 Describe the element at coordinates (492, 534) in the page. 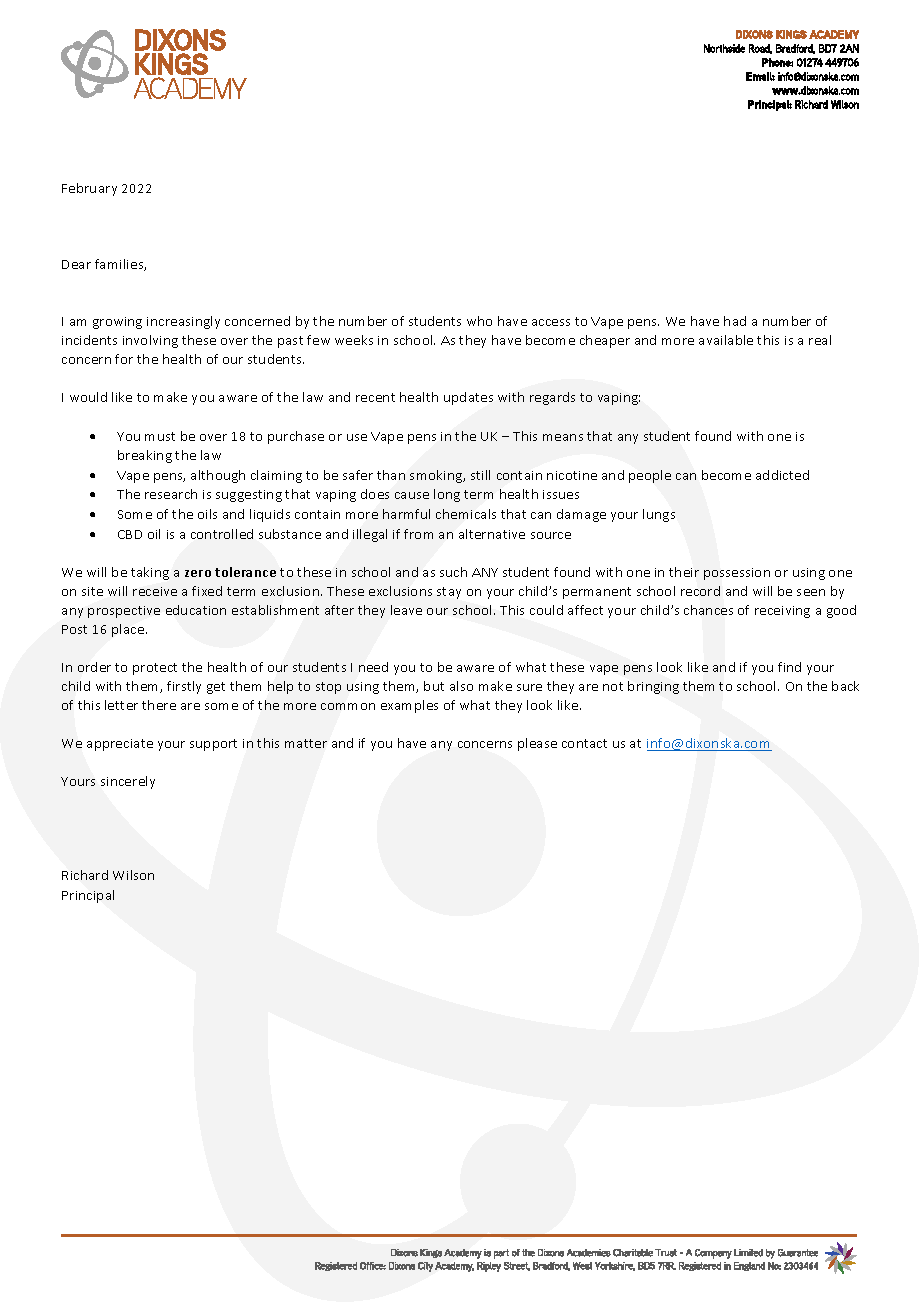

I see `alternative` at that location.
